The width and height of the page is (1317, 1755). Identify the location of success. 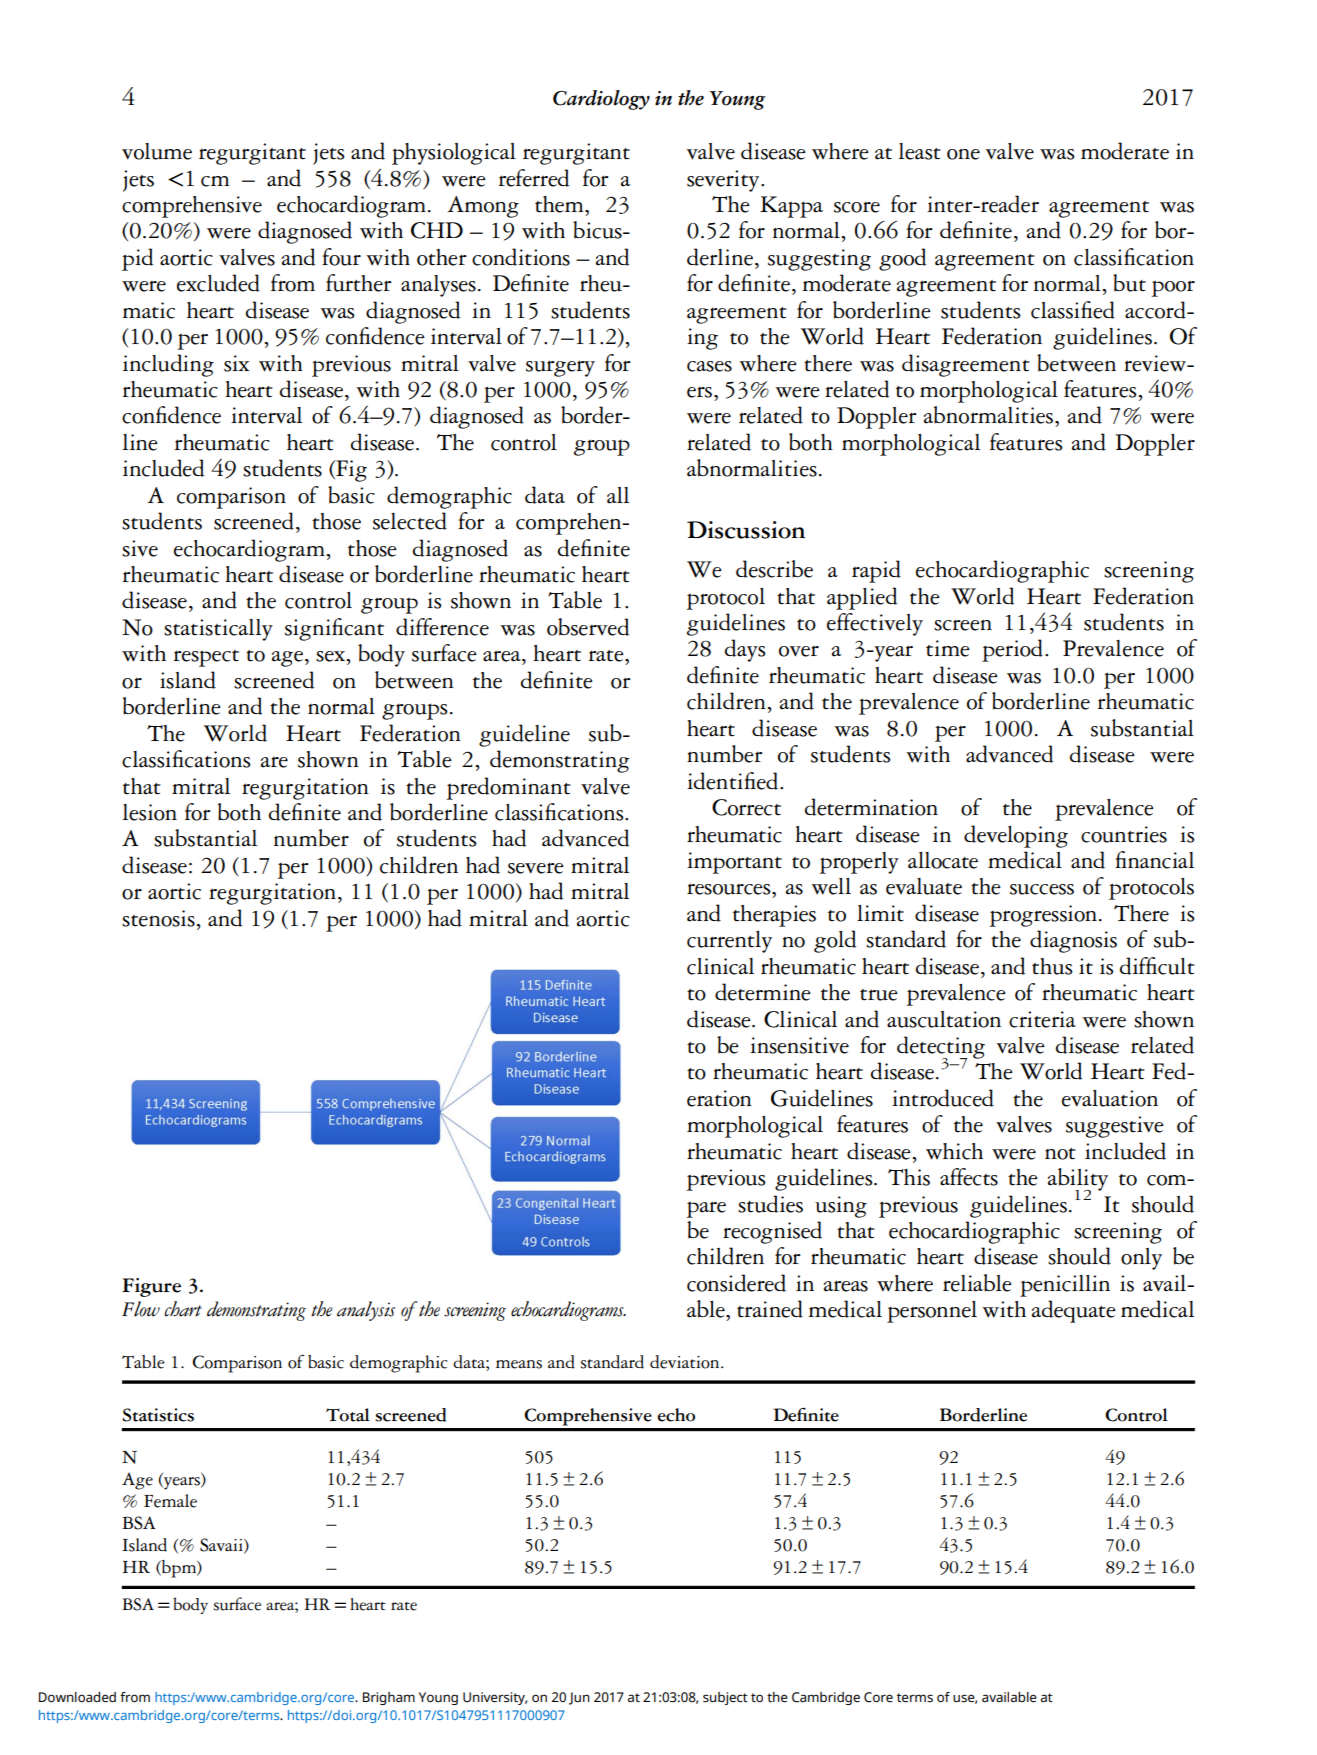
(1042, 889).
